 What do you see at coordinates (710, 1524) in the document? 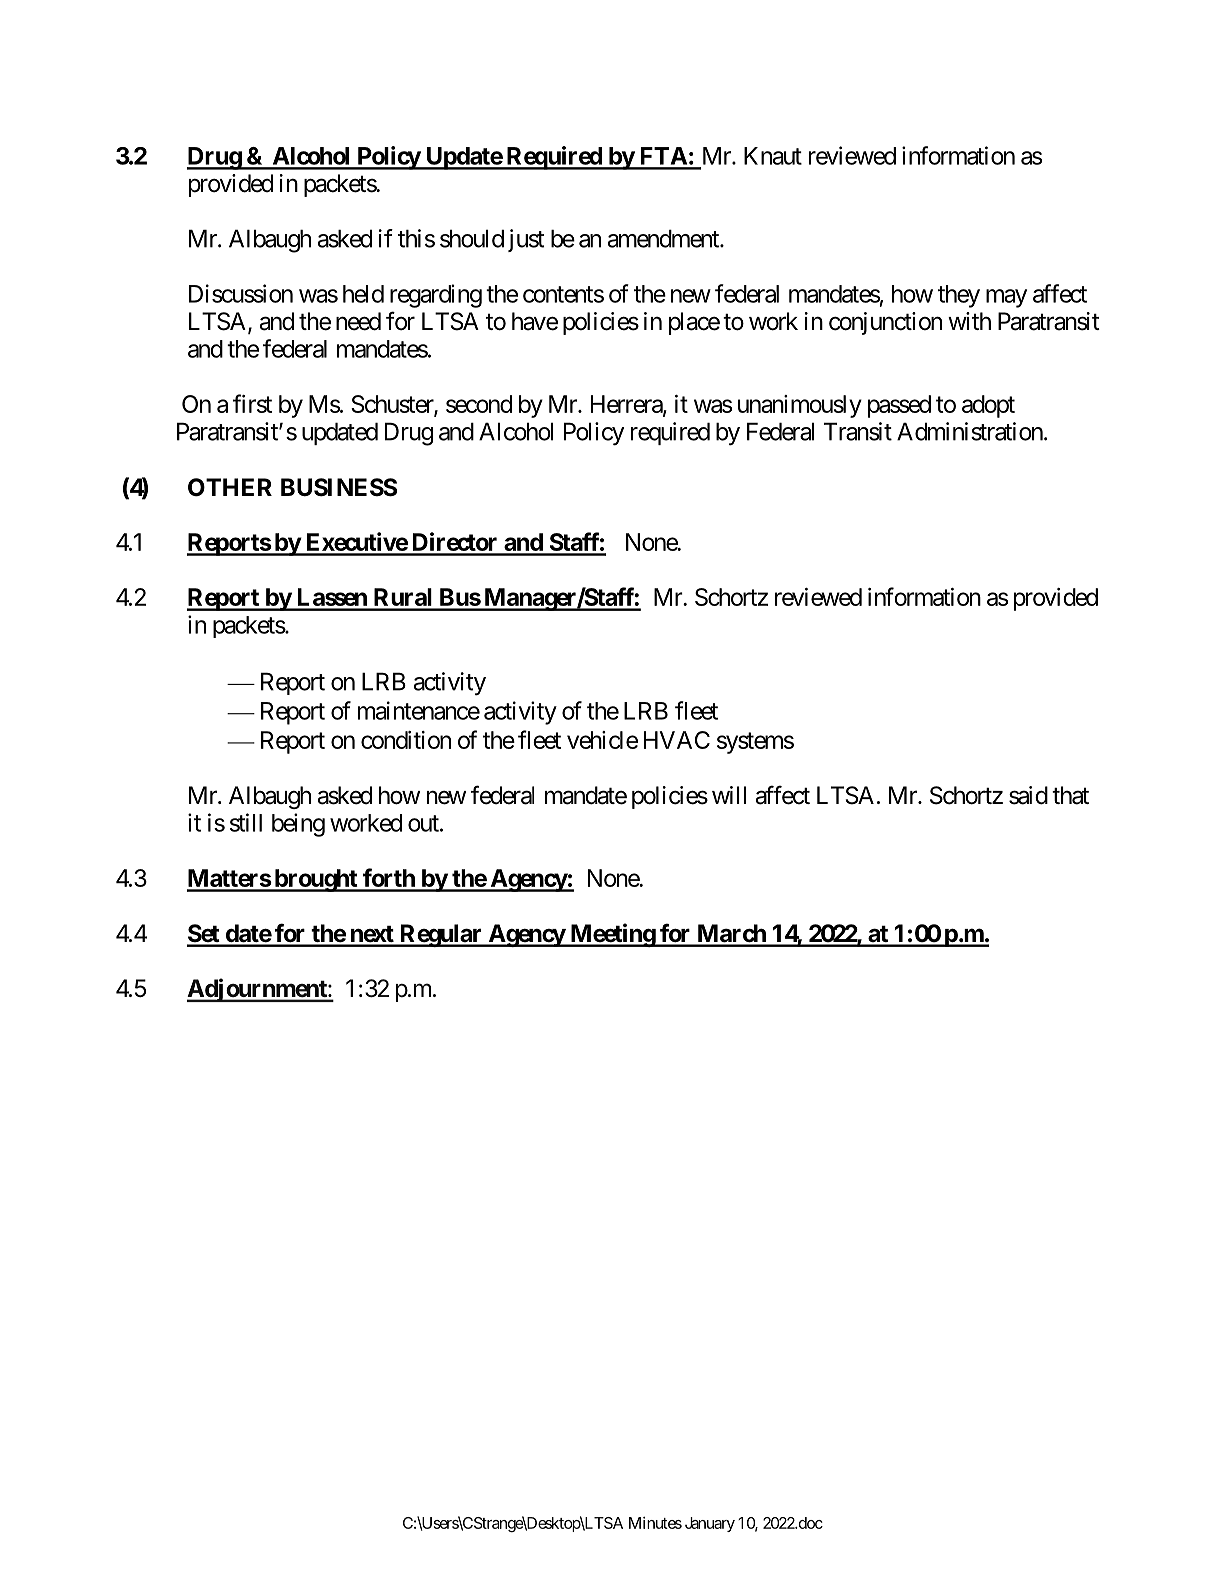
I see `January` at bounding box center [710, 1524].
